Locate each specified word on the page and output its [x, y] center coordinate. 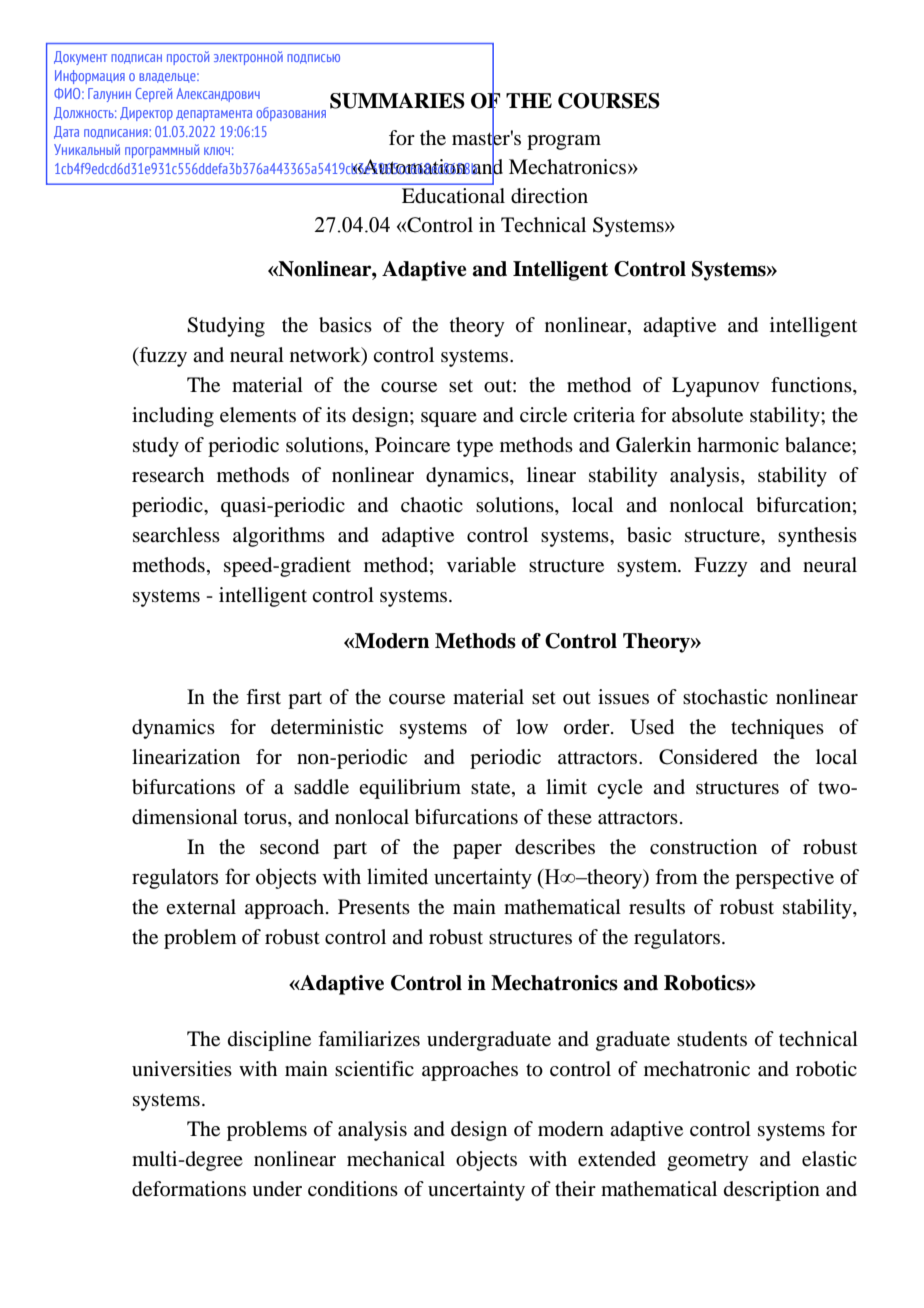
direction [549, 196]
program [564, 142]
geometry [708, 1162]
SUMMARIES [397, 101]
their [575, 1188]
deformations [189, 1189]
